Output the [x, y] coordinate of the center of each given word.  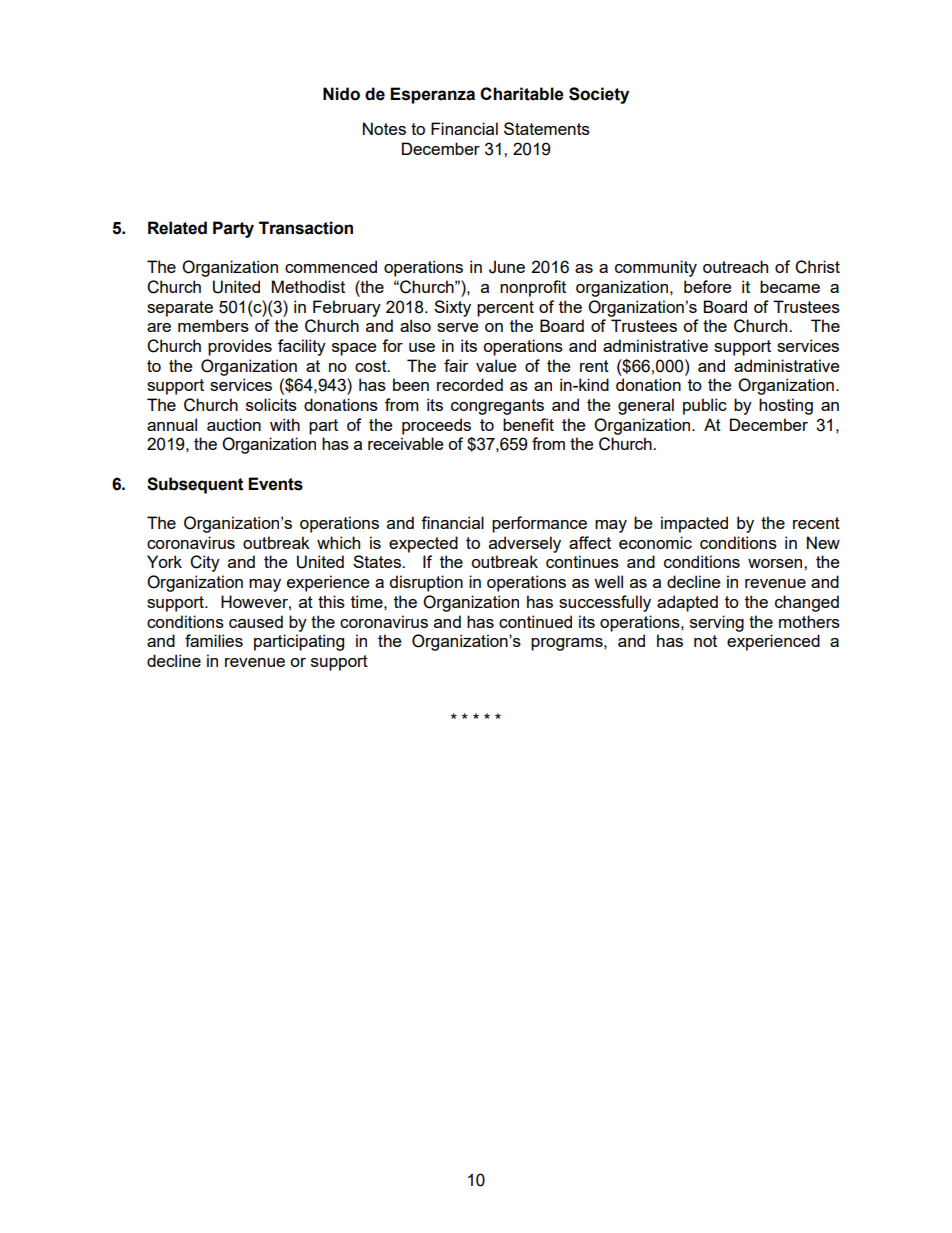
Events [275, 484]
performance [539, 524]
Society [599, 95]
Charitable [522, 94]
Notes [384, 128]
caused [256, 621]
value [496, 365]
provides [240, 347]
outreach [735, 266]
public [705, 406]
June [507, 267]
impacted [694, 524]
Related [177, 228]
